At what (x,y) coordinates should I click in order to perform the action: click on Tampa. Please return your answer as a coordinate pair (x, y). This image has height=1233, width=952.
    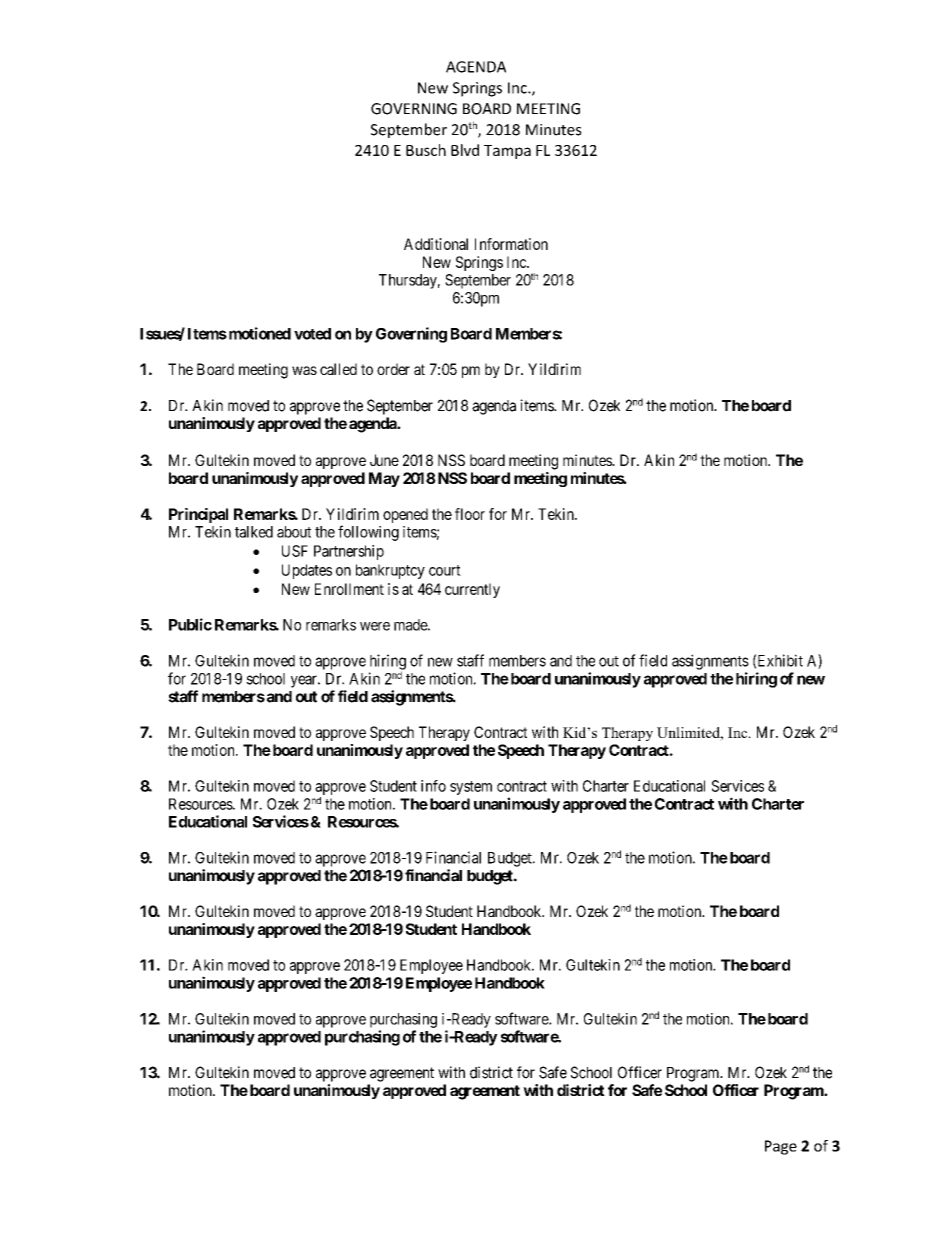
    Looking at the image, I should click on (507, 152).
